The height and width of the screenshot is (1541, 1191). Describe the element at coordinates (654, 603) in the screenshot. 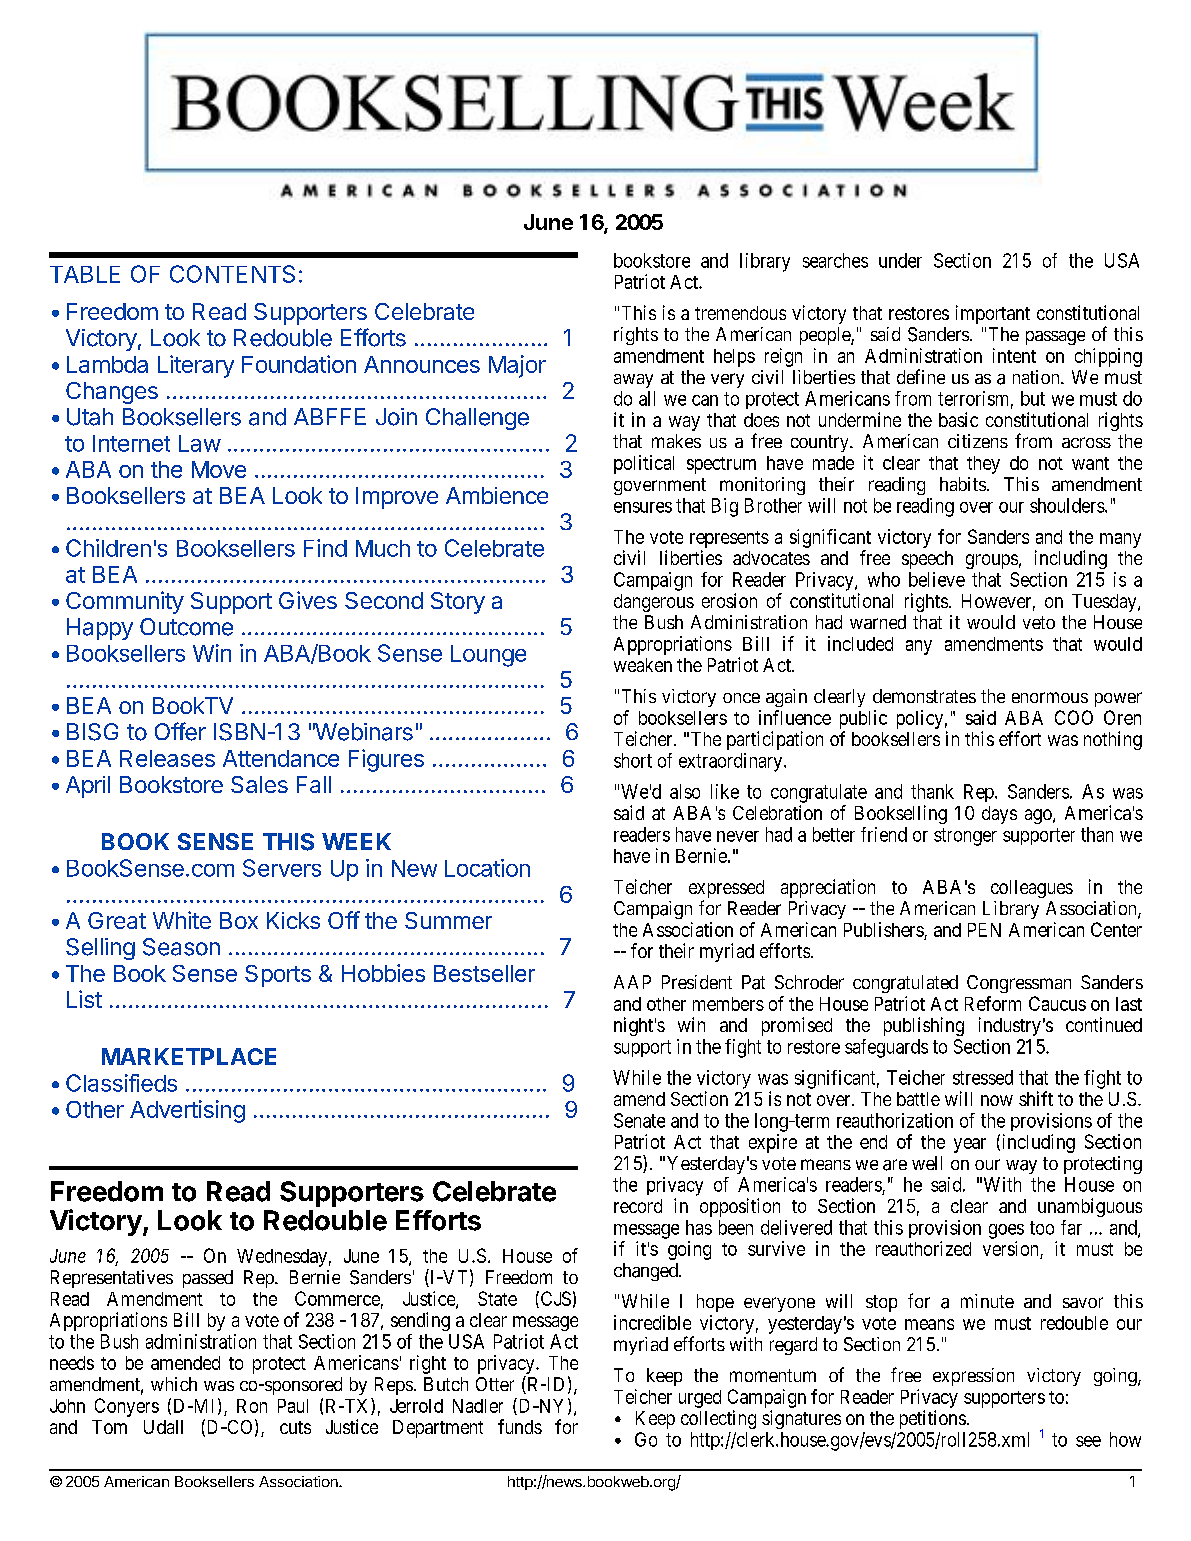

I see `dangerous` at that location.
